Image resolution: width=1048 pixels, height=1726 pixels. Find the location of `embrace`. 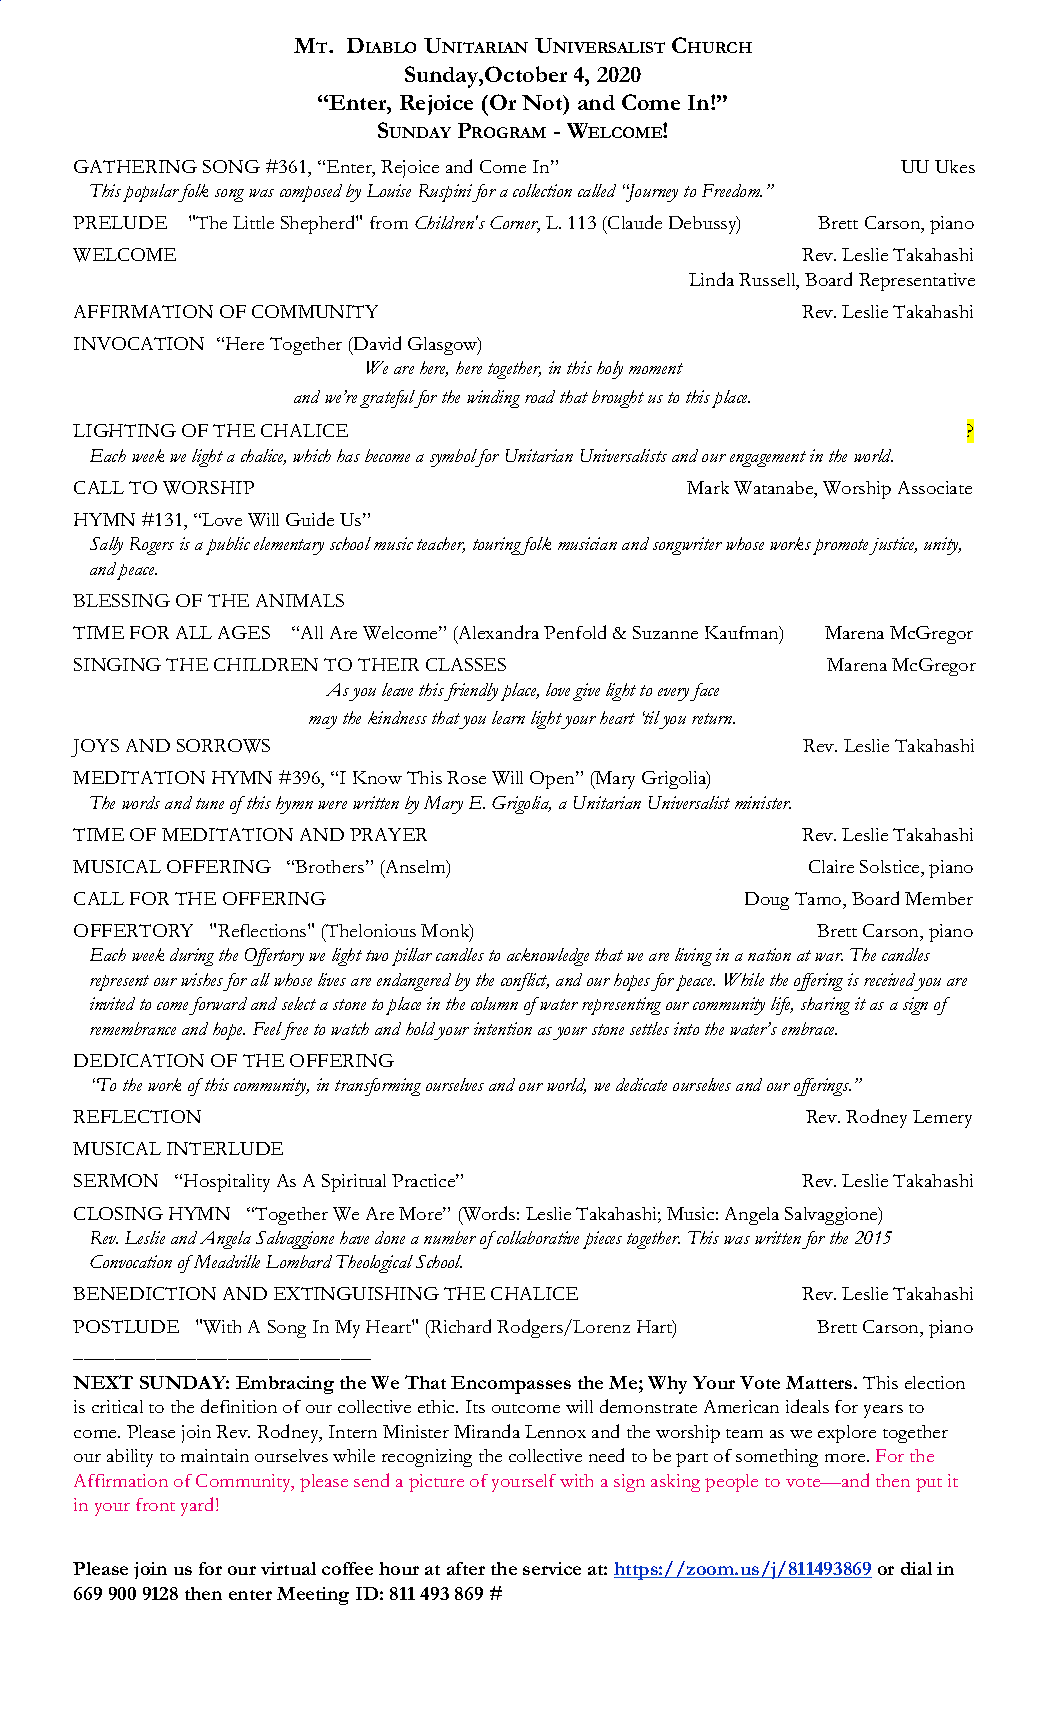

embrace is located at coordinates (809, 1028).
